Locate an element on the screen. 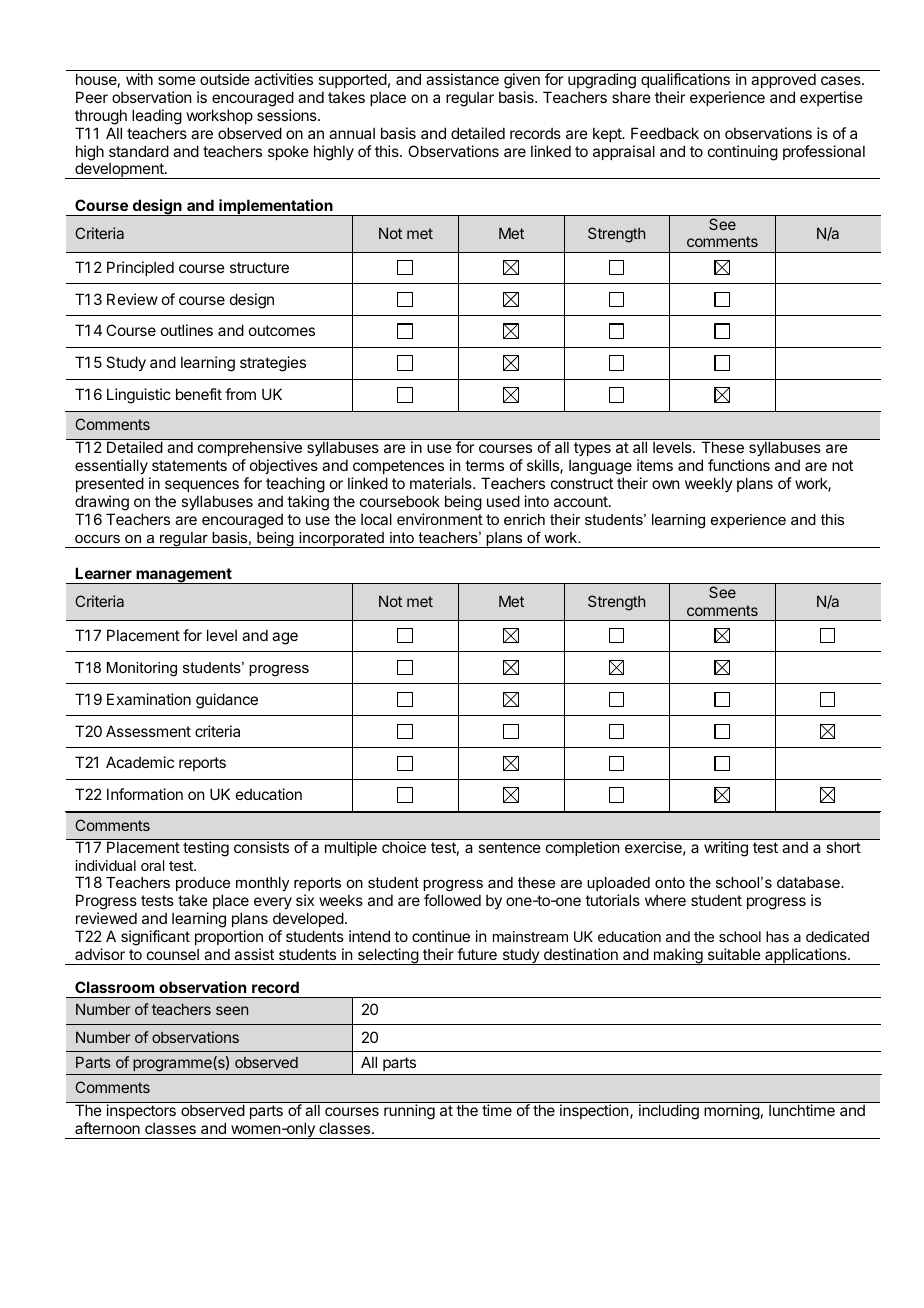 The width and height of the screenshot is (924, 1308). leading is located at coordinates (157, 117).
